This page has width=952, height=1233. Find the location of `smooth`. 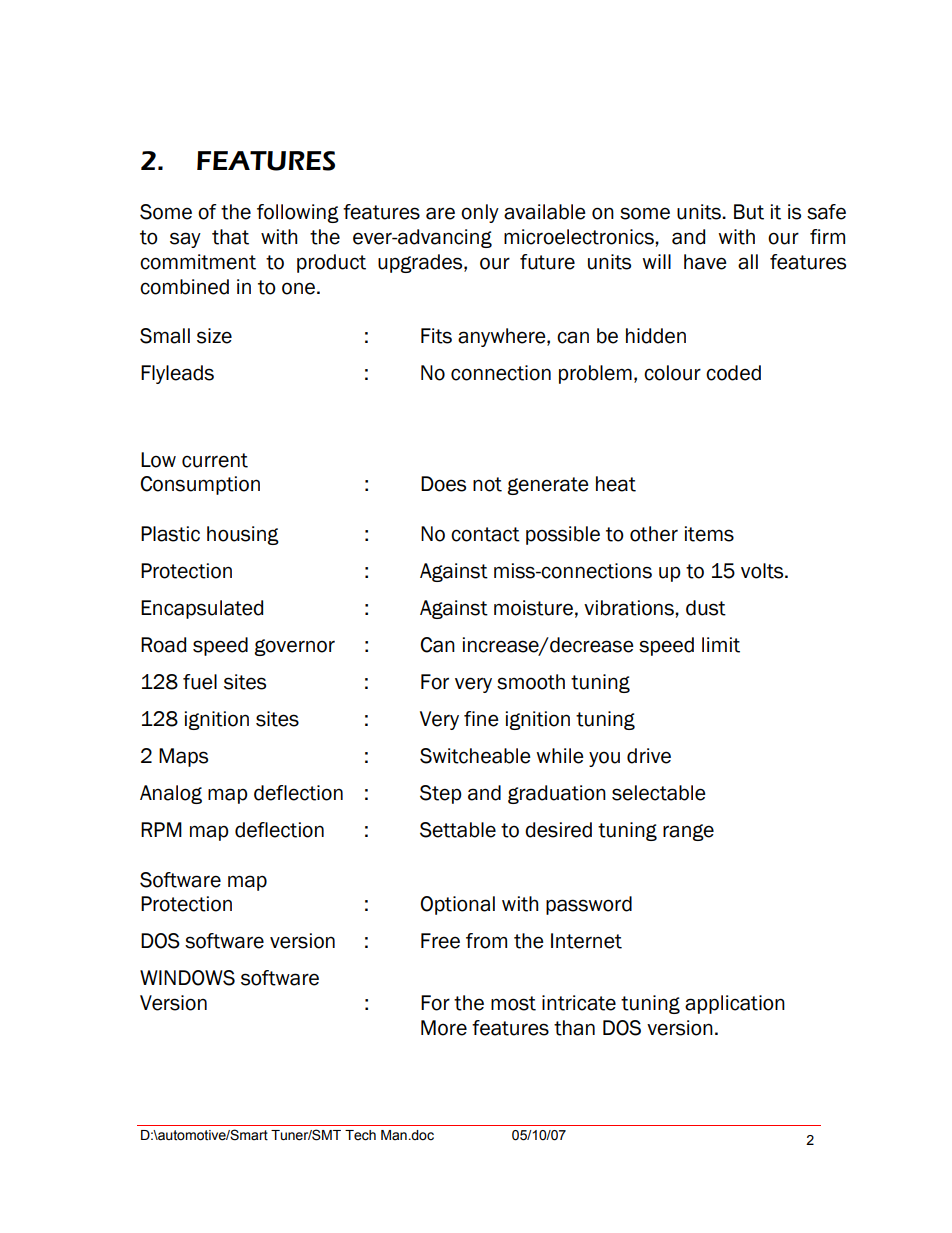

smooth is located at coordinates (531, 682).
